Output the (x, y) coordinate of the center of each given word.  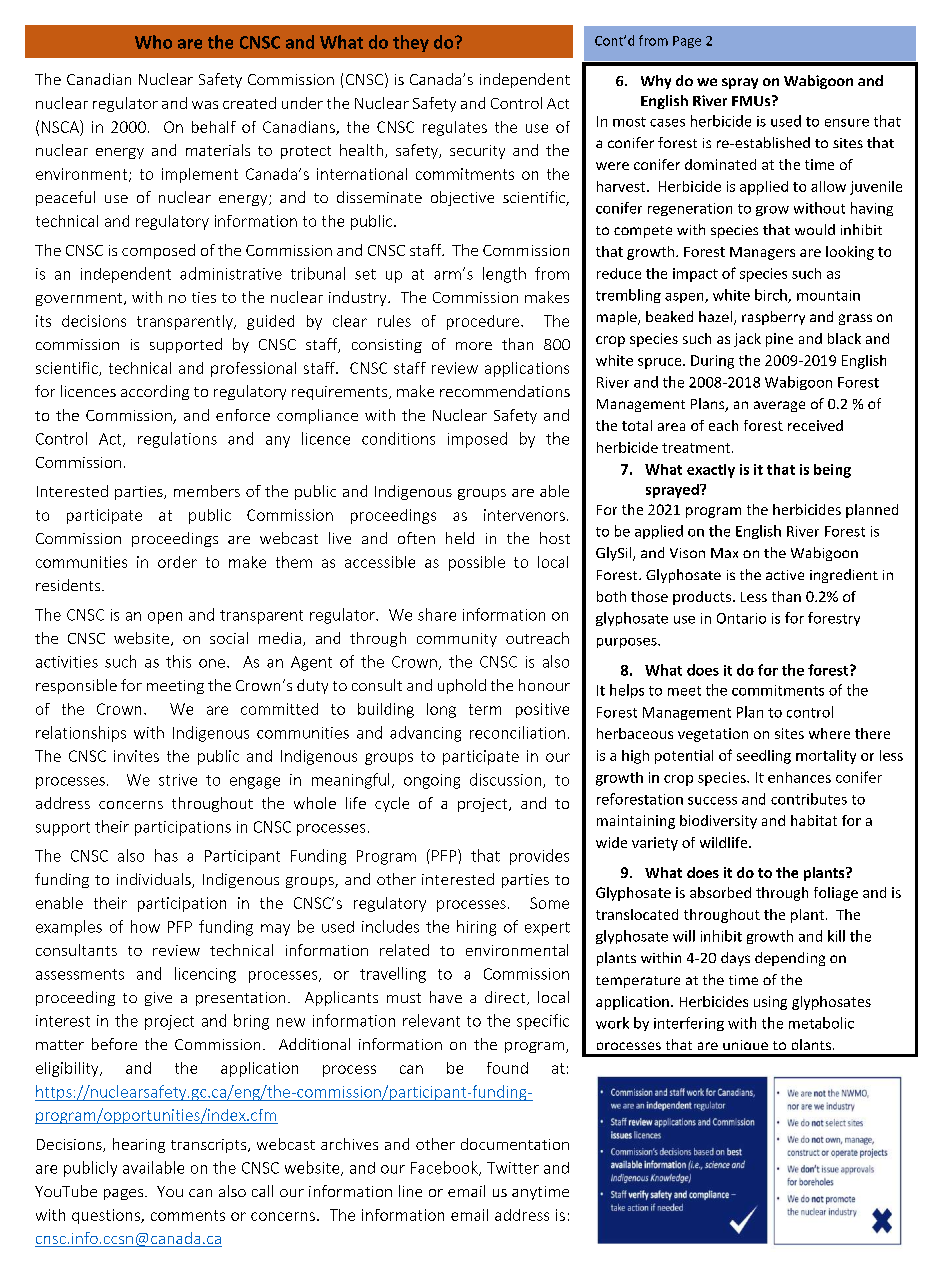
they (411, 43)
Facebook (445, 1168)
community (457, 640)
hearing (139, 1145)
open (165, 618)
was (205, 105)
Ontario (741, 618)
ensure (847, 123)
